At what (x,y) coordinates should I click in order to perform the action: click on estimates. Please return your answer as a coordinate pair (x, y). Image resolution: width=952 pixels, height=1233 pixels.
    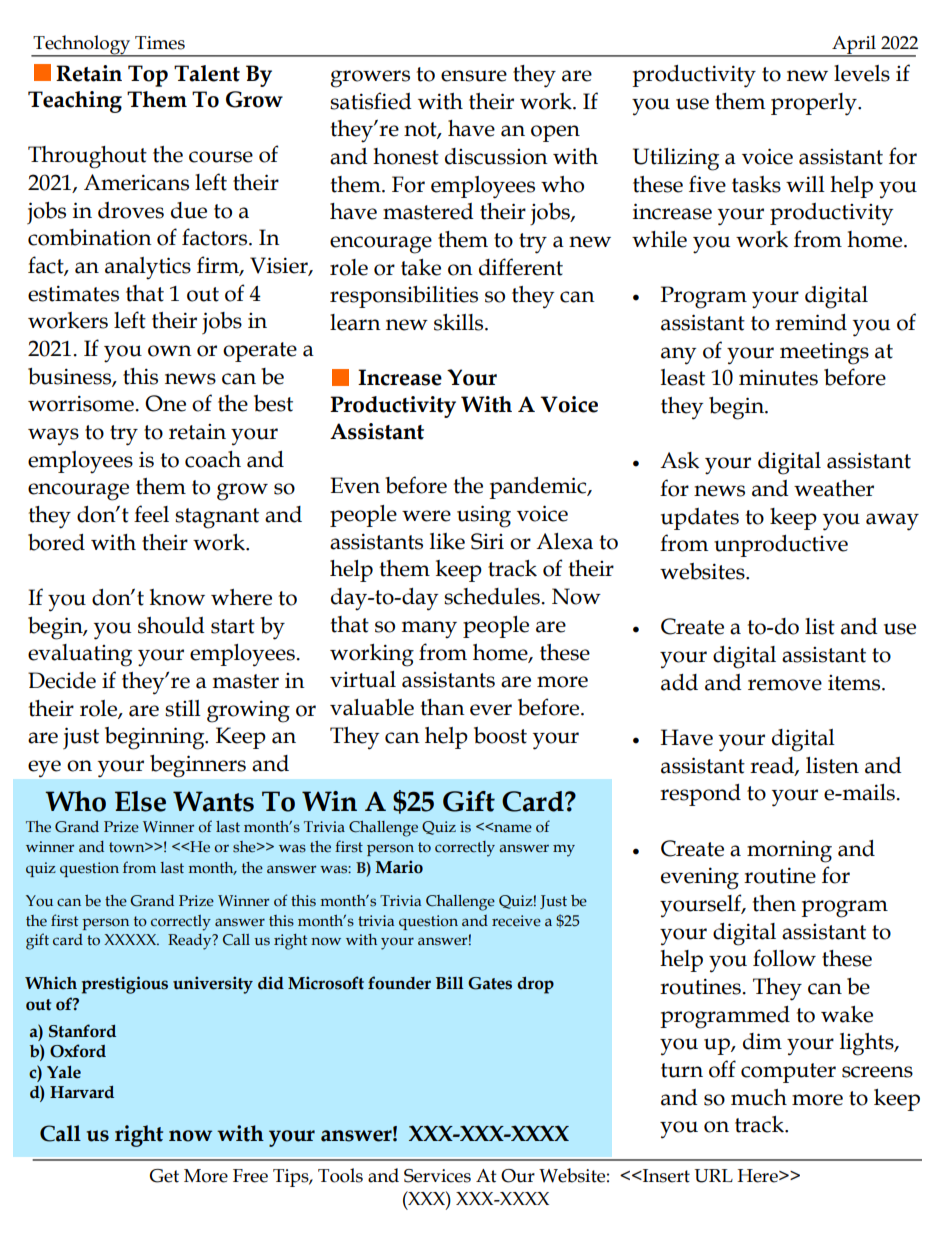
    Looking at the image, I should click on (73, 293).
